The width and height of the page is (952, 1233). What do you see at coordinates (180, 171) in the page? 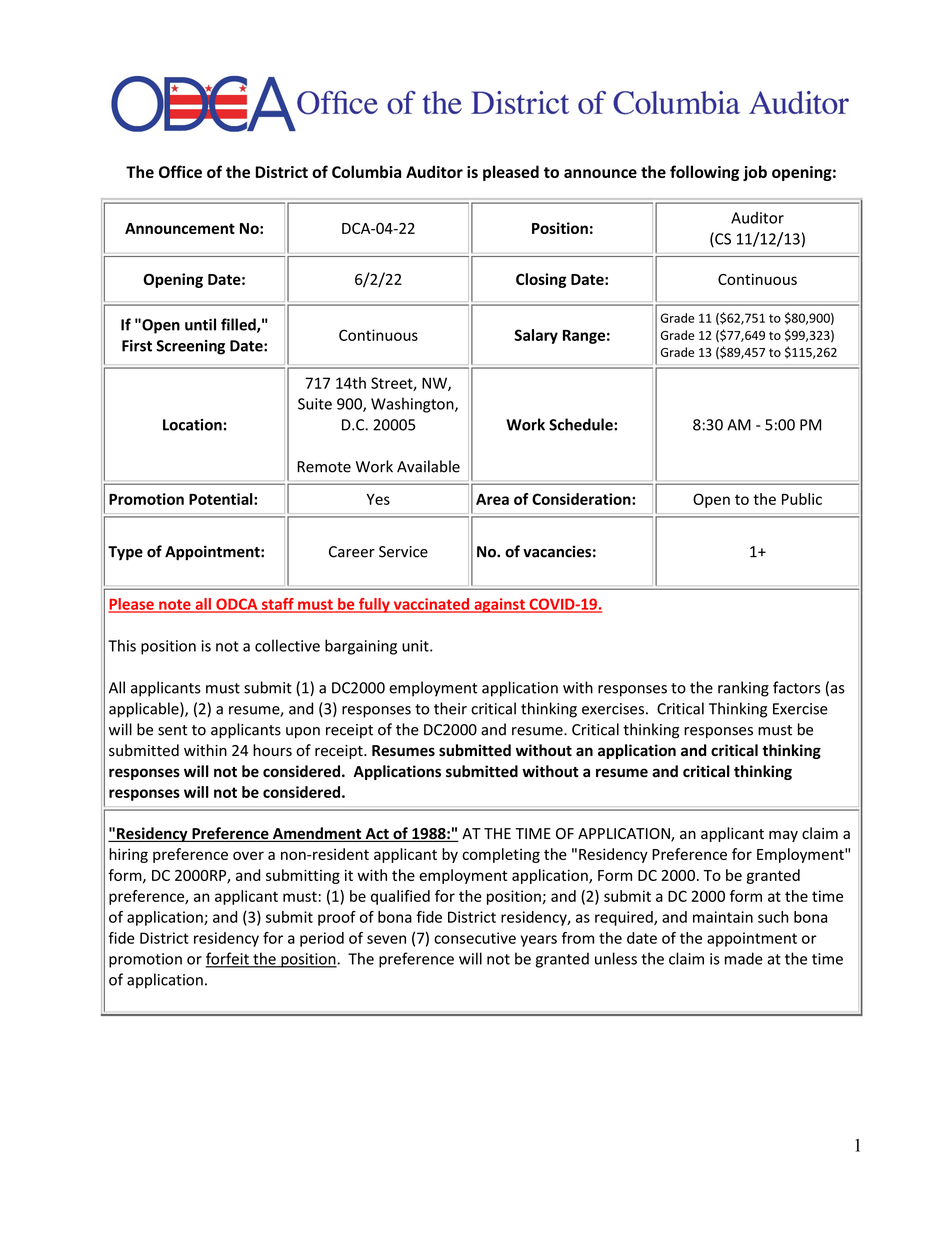
I see `Office` at bounding box center [180, 171].
